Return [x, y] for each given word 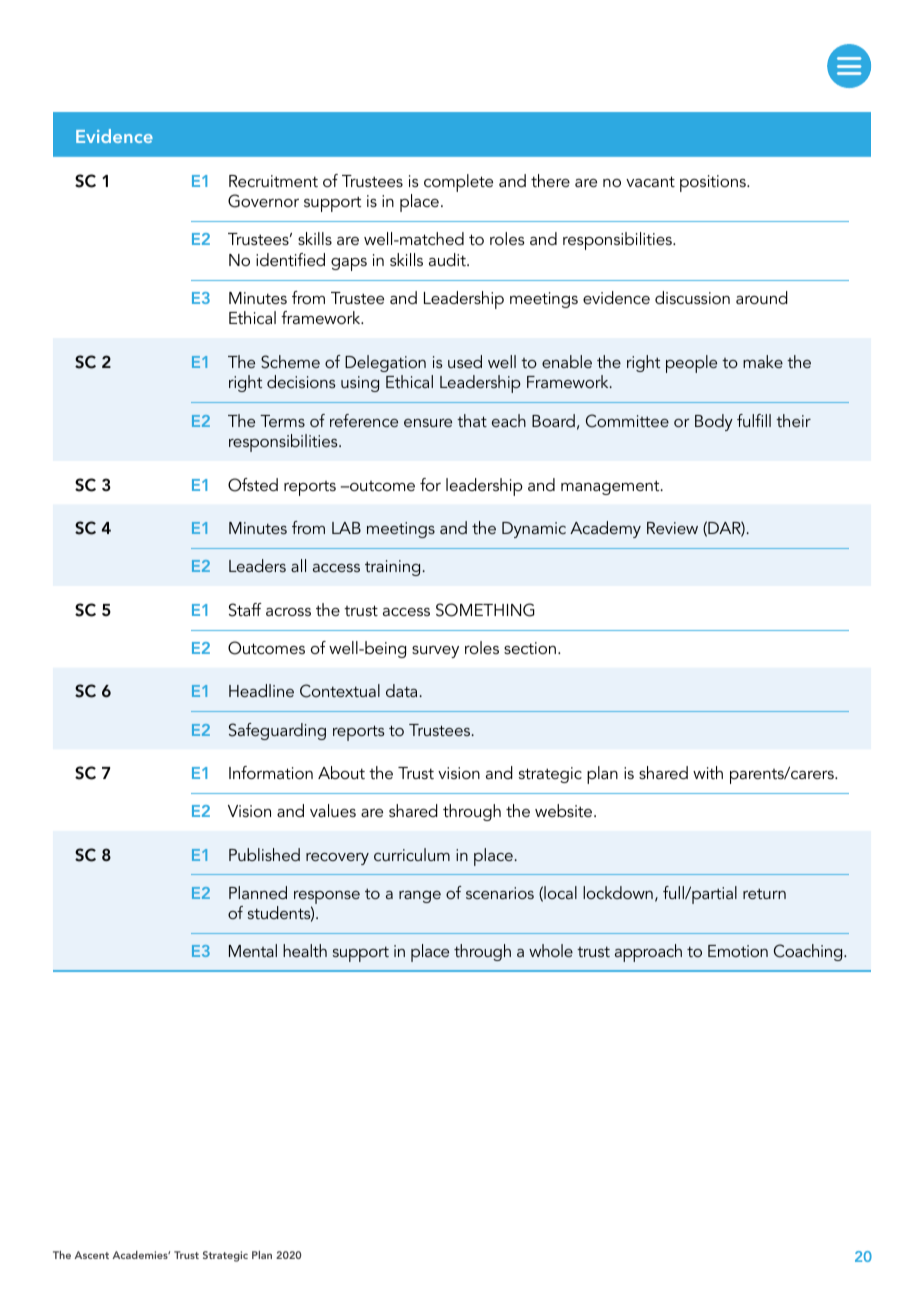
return [764, 893]
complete [458, 183]
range [420, 897]
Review [672, 528]
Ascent [91, 1255]
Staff [245, 610]
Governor [263, 201]
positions [714, 183]
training [392, 568]
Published [264, 854]
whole [551, 950]
